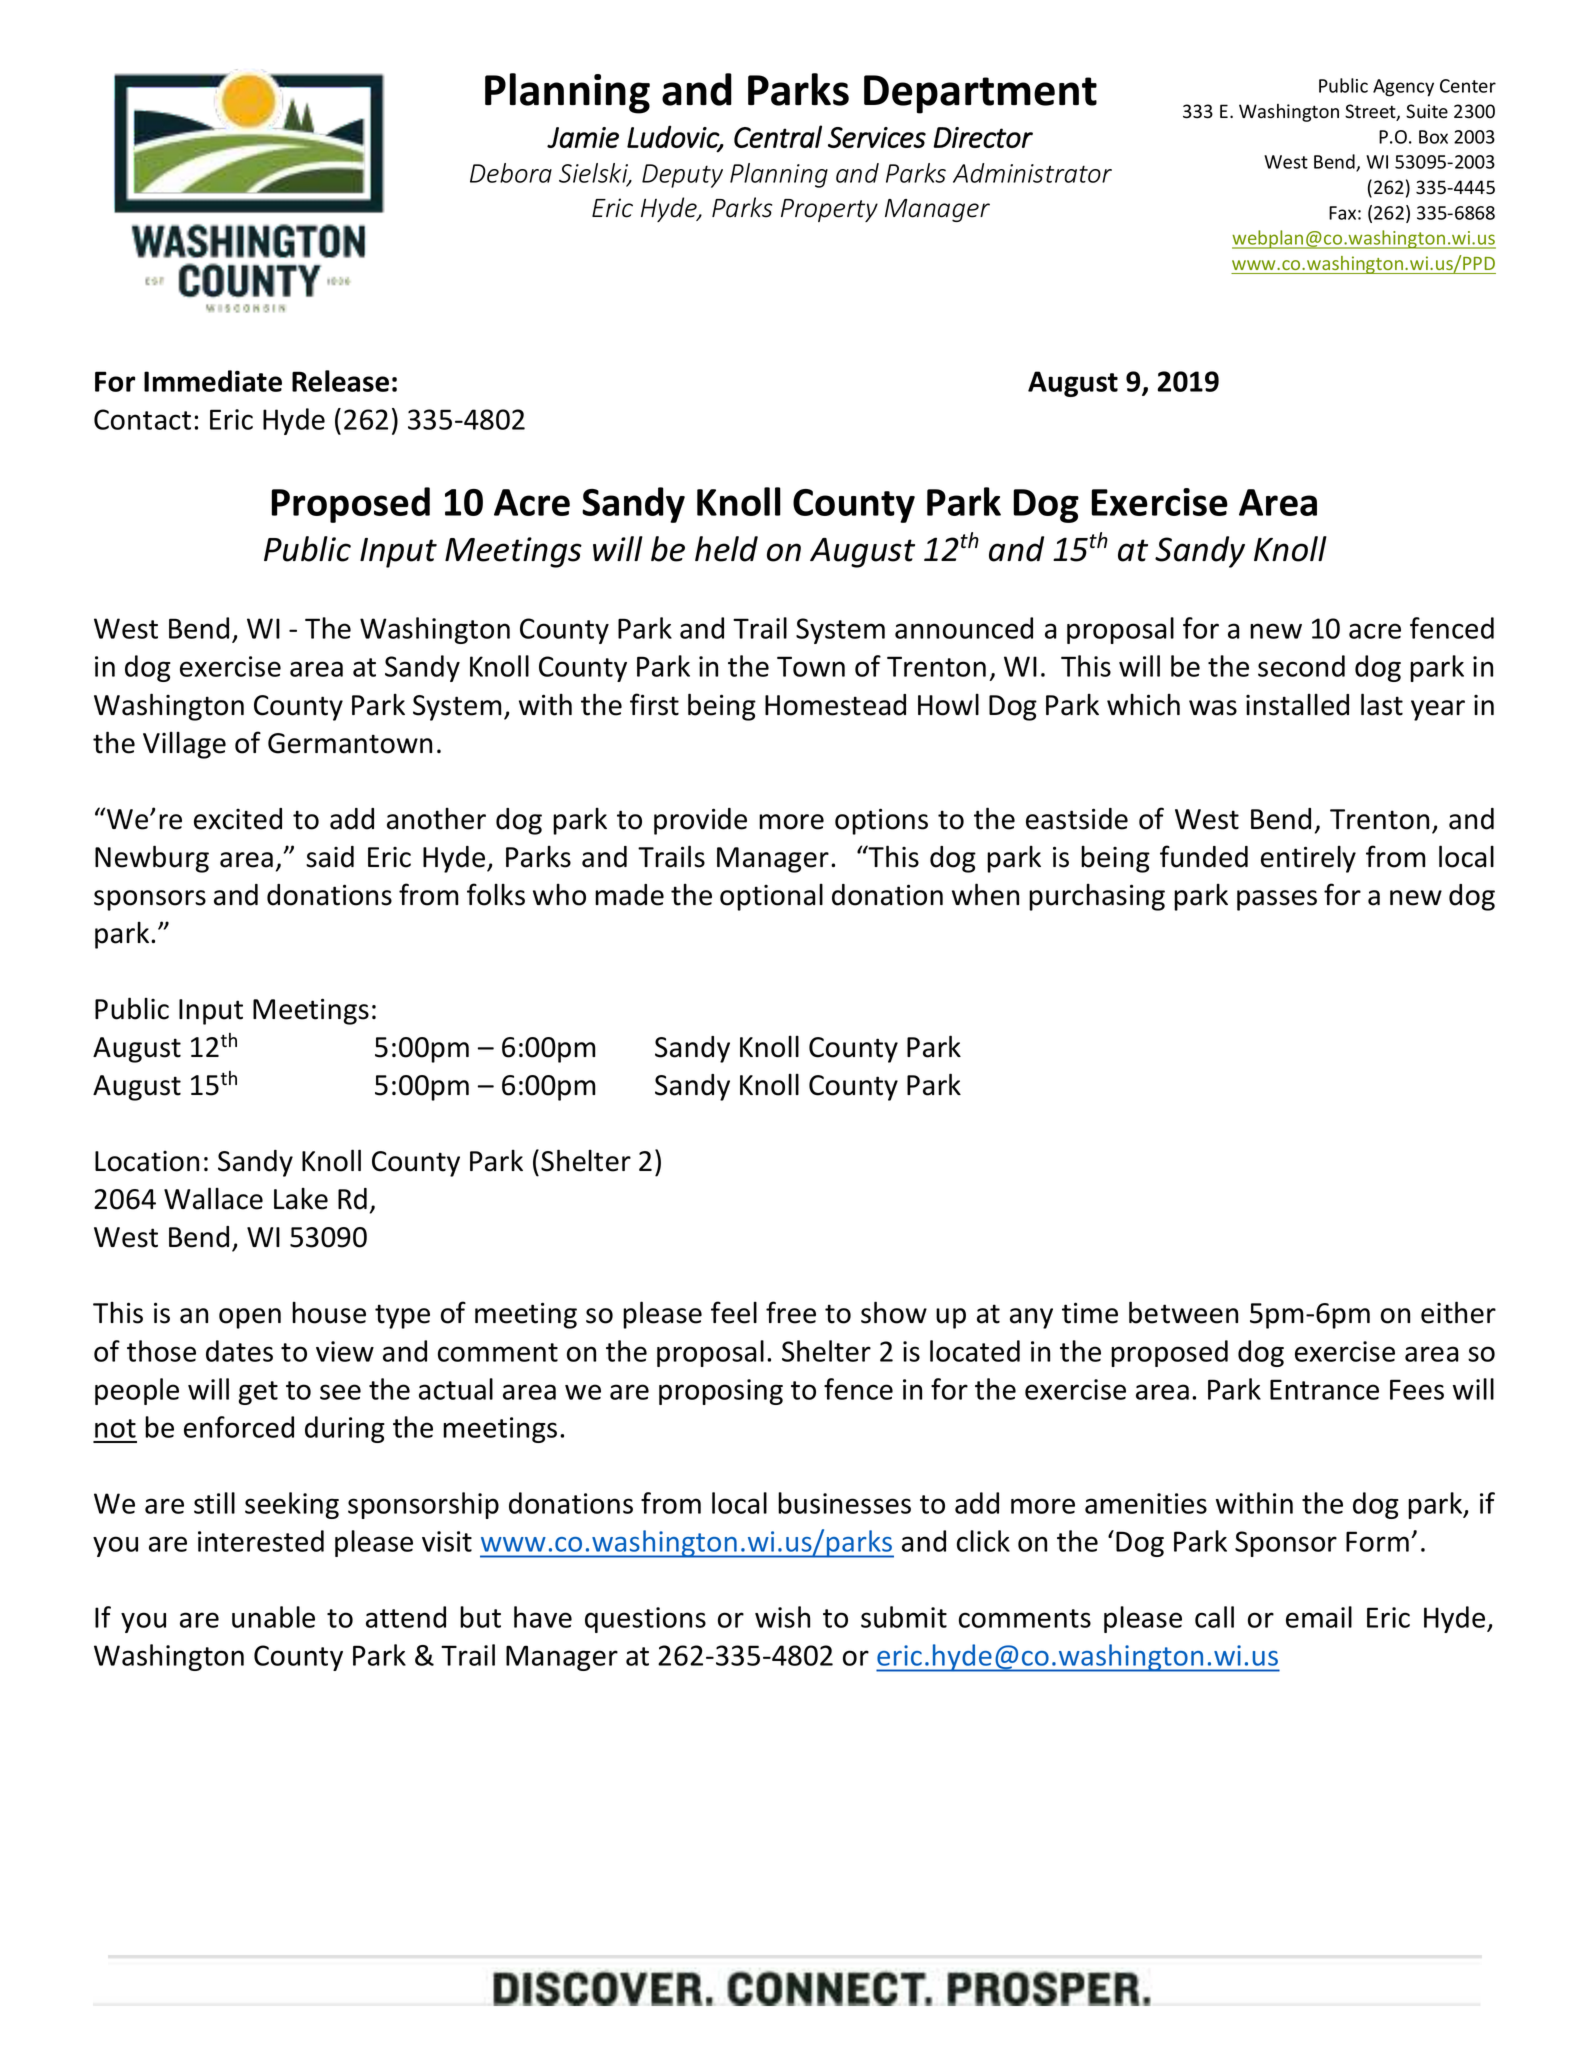 Image resolution: width=1589 pixels, height=2056 pixels. I want to click on entirely, so click(1308, 859).
